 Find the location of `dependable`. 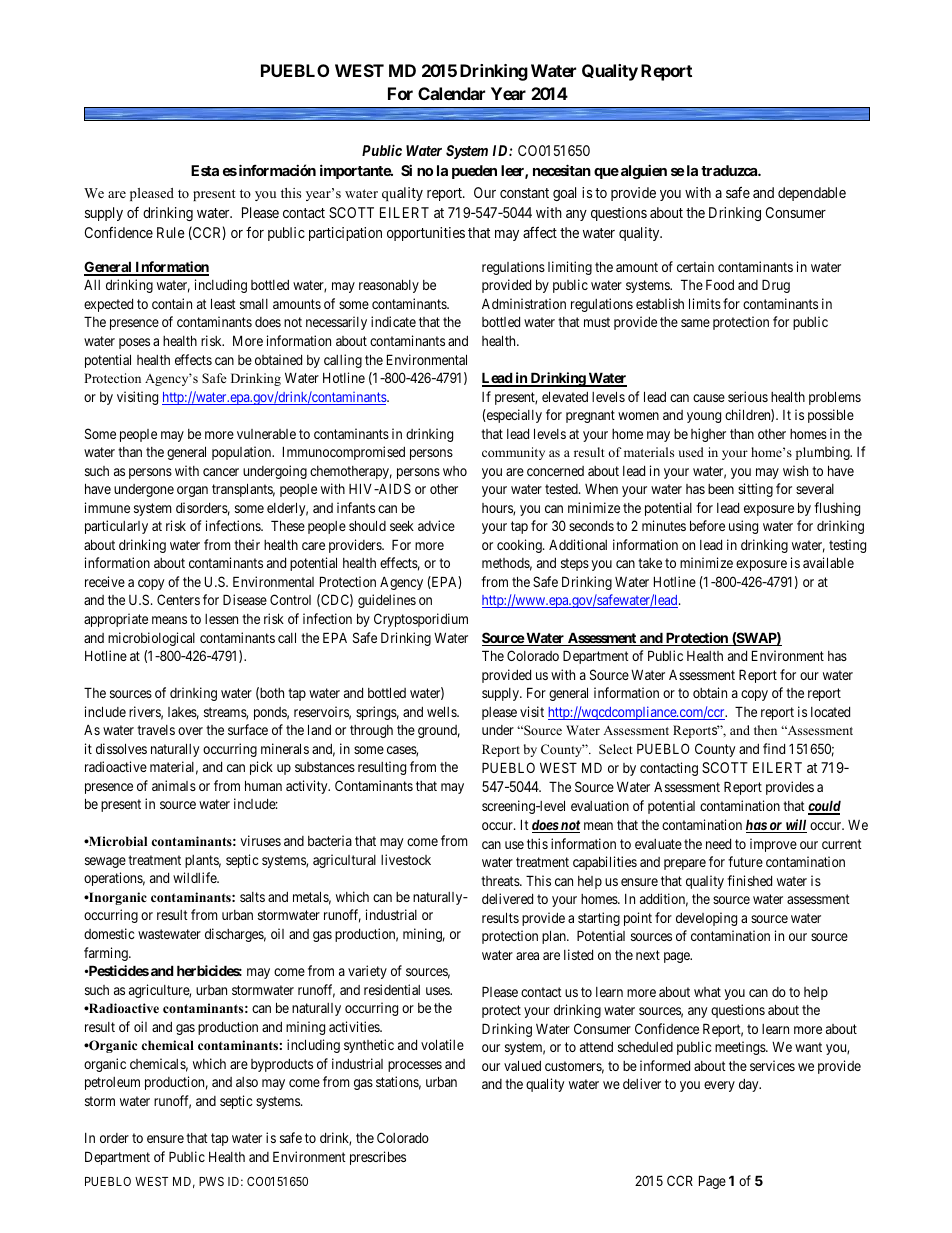

dependable is located at coordinates (812, 194).
